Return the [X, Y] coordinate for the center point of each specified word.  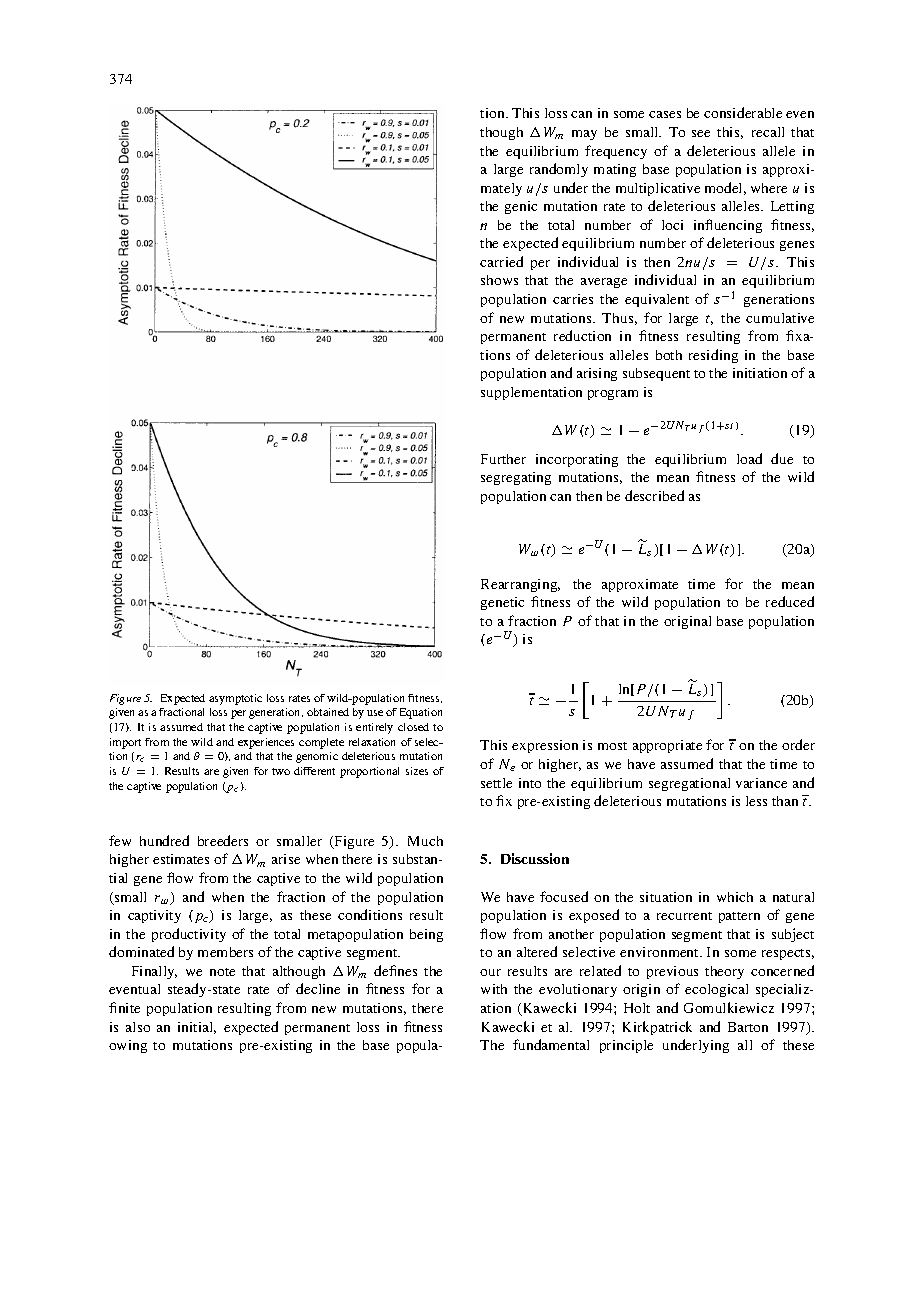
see [701, 133]
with [494, 989]
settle [496, 783]
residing [713, 356]
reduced [790, 601]
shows [499, 280]
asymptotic [235, 699]
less [756, 801]
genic [521, 207]
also [138, 1027]
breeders [223, 840]
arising [597, 374]
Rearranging [520, 585]
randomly [559, 170]
